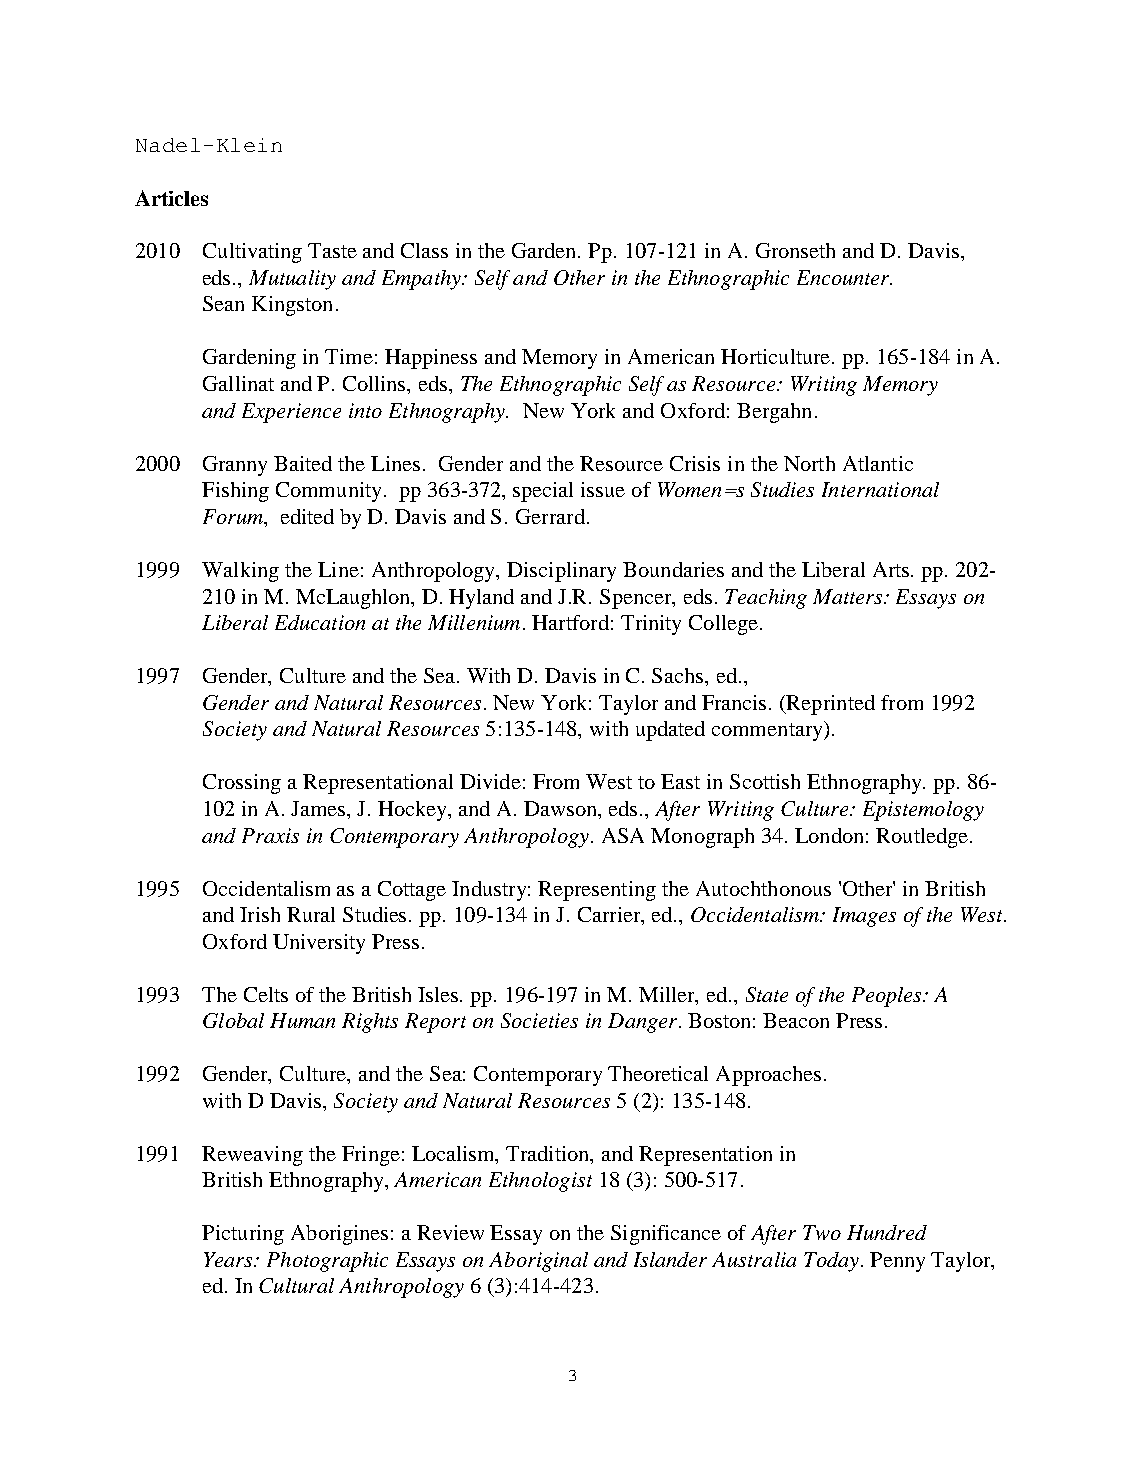 The height and width of the image is (1483, 1146). I want to click on Peoples, so click(888, 997).
